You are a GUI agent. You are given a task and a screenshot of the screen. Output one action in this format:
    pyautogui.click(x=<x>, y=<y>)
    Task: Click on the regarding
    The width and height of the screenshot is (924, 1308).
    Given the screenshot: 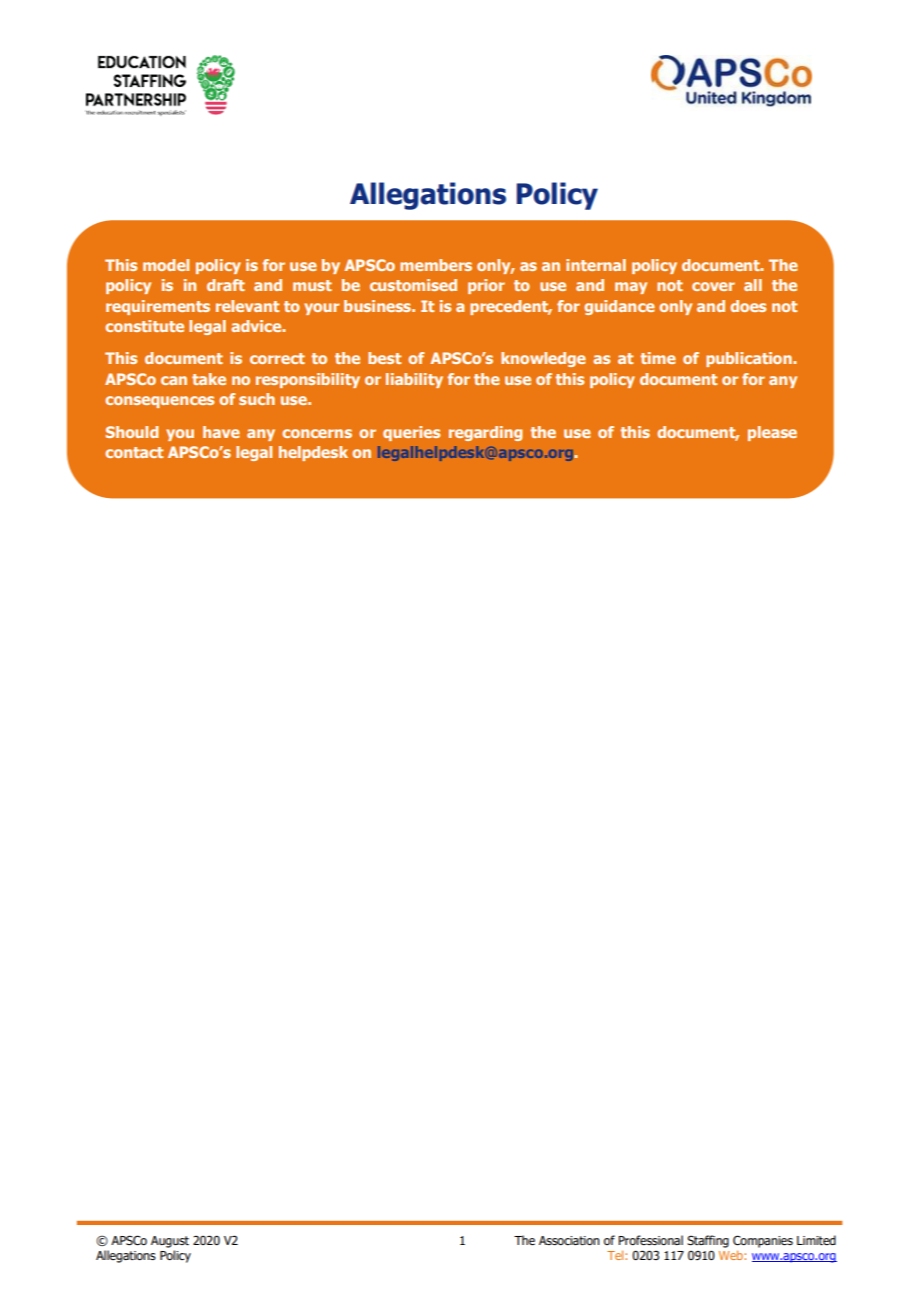 What is the action you would take?
    pyautogui.click(x=485, y=433)
